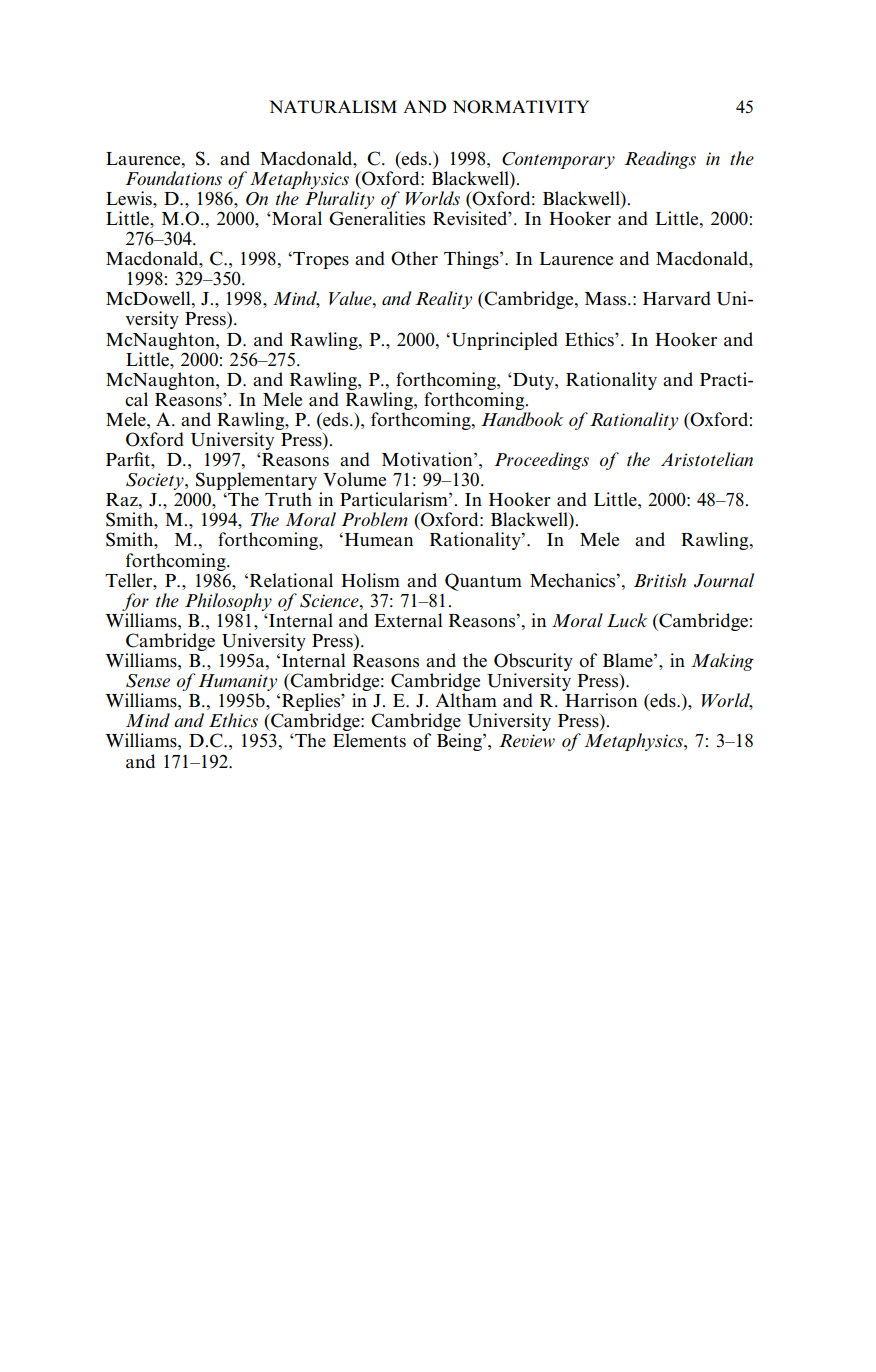  I want to click on NATURALISM, so click(333, 107).
